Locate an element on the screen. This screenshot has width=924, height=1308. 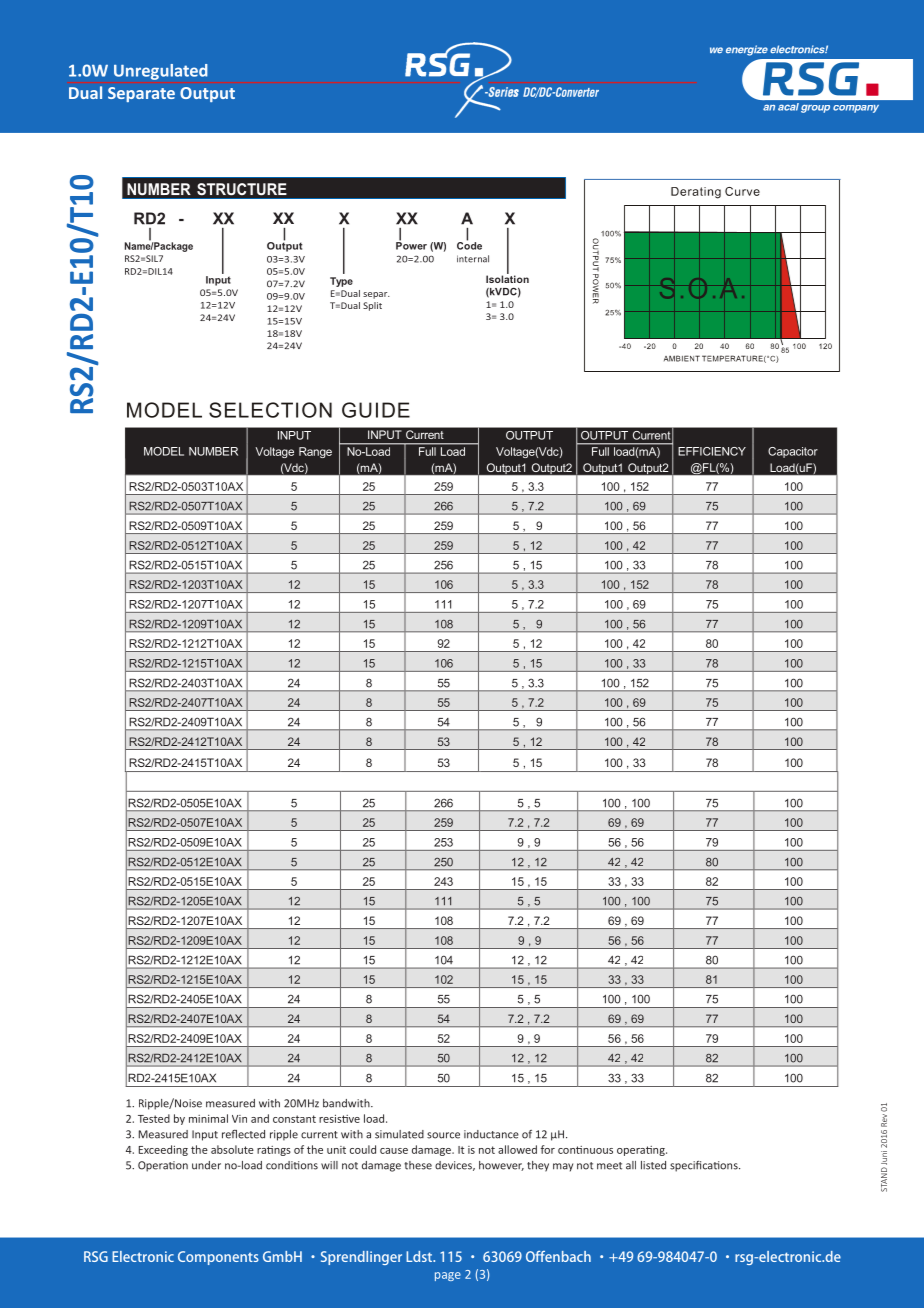
group is located at coordinates (815, 108).
